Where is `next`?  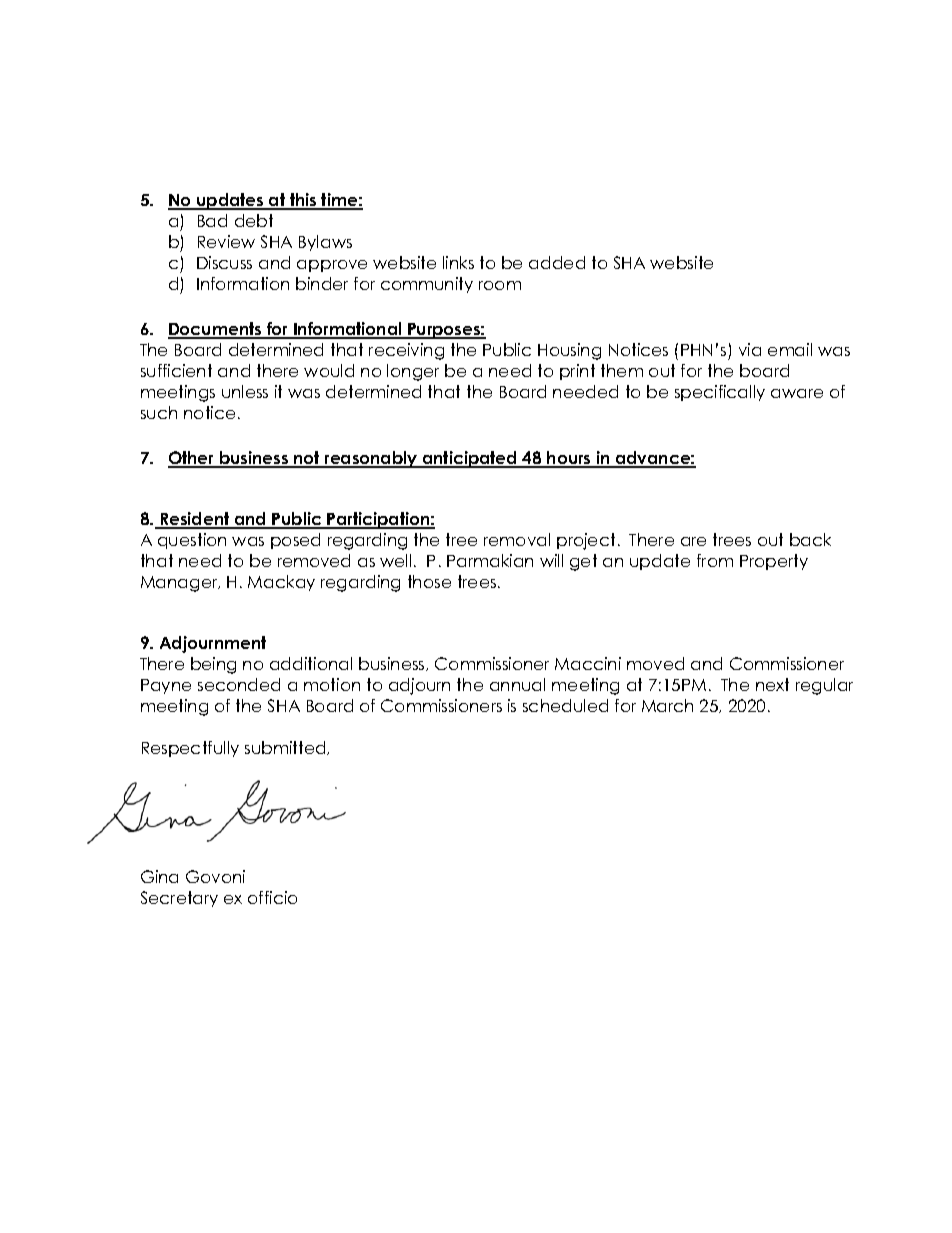 next is located at coordinates (772, 684).
